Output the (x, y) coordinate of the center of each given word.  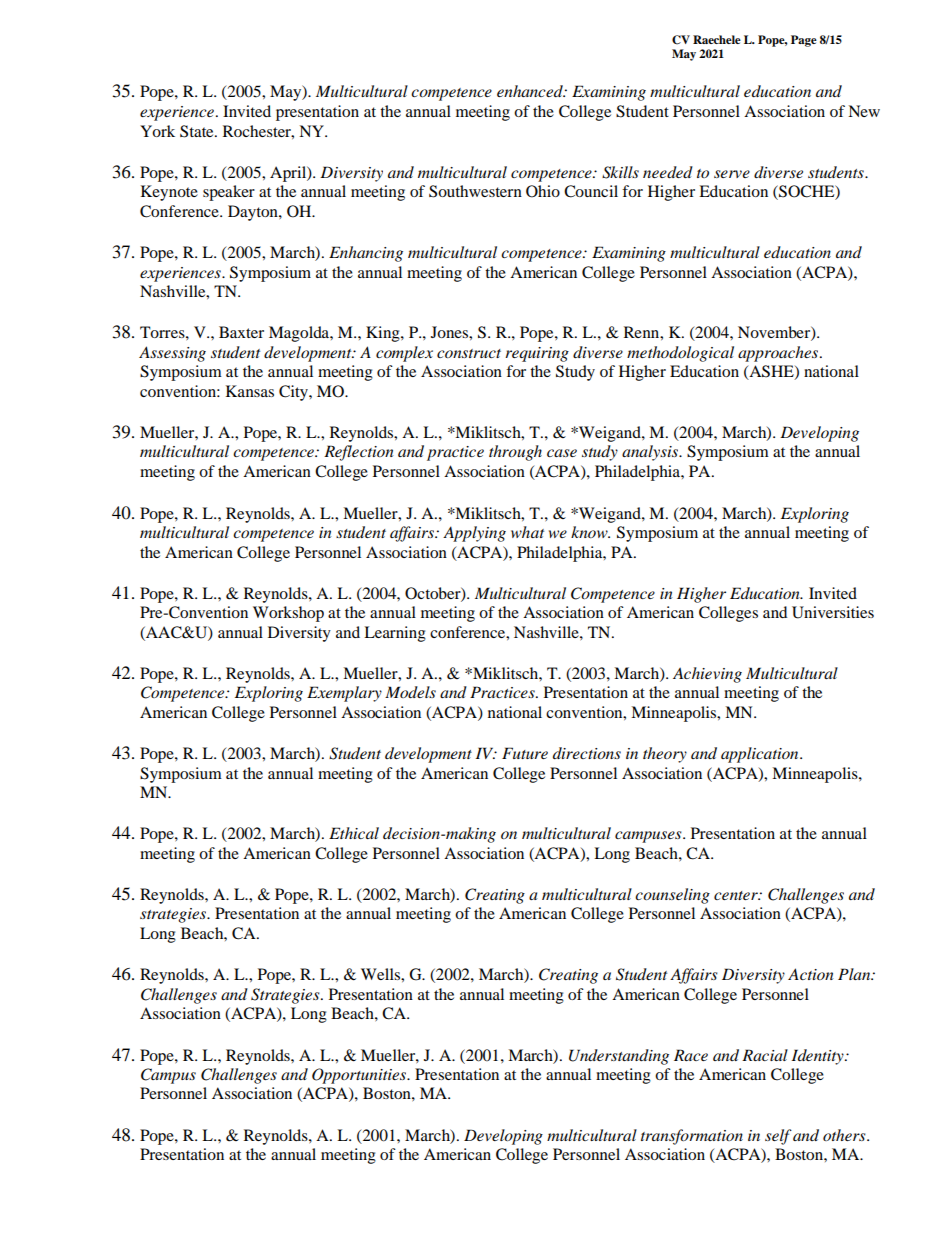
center (737, 895)
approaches (779, 354)
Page (804, 41)
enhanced (531, 91)
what (527, 532)
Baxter (241, 332)
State (198, 131)
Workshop (288, 614)
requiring (537, 354)
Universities (833, 612)
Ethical (354, 833)
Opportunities (360, 1076)
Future (525, 753)
